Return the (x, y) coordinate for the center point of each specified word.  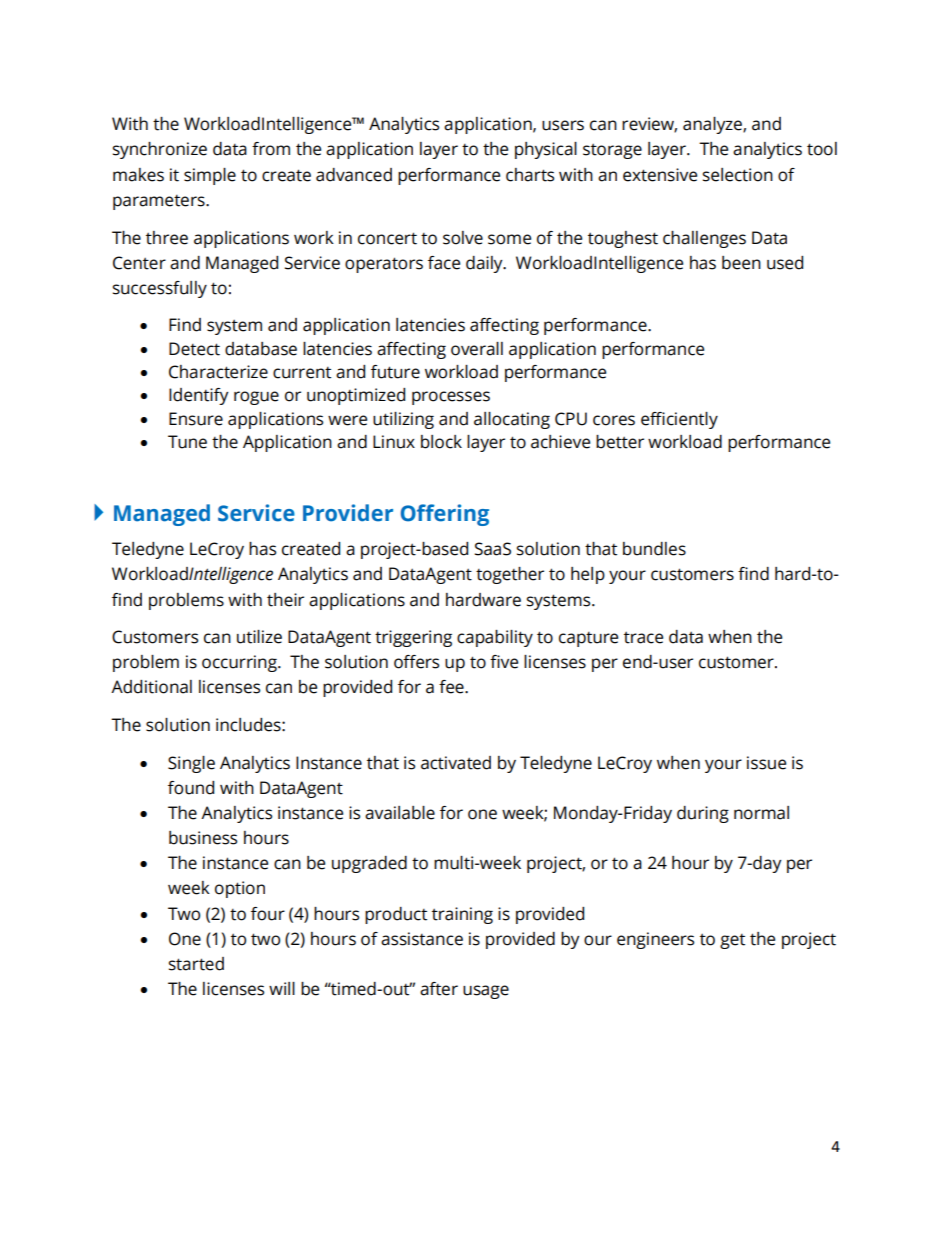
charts (530, 175)
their (285, 600)
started (196, 964)
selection (738, 175)
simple (210, 176)
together (510, 575)
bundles (654, 549)
